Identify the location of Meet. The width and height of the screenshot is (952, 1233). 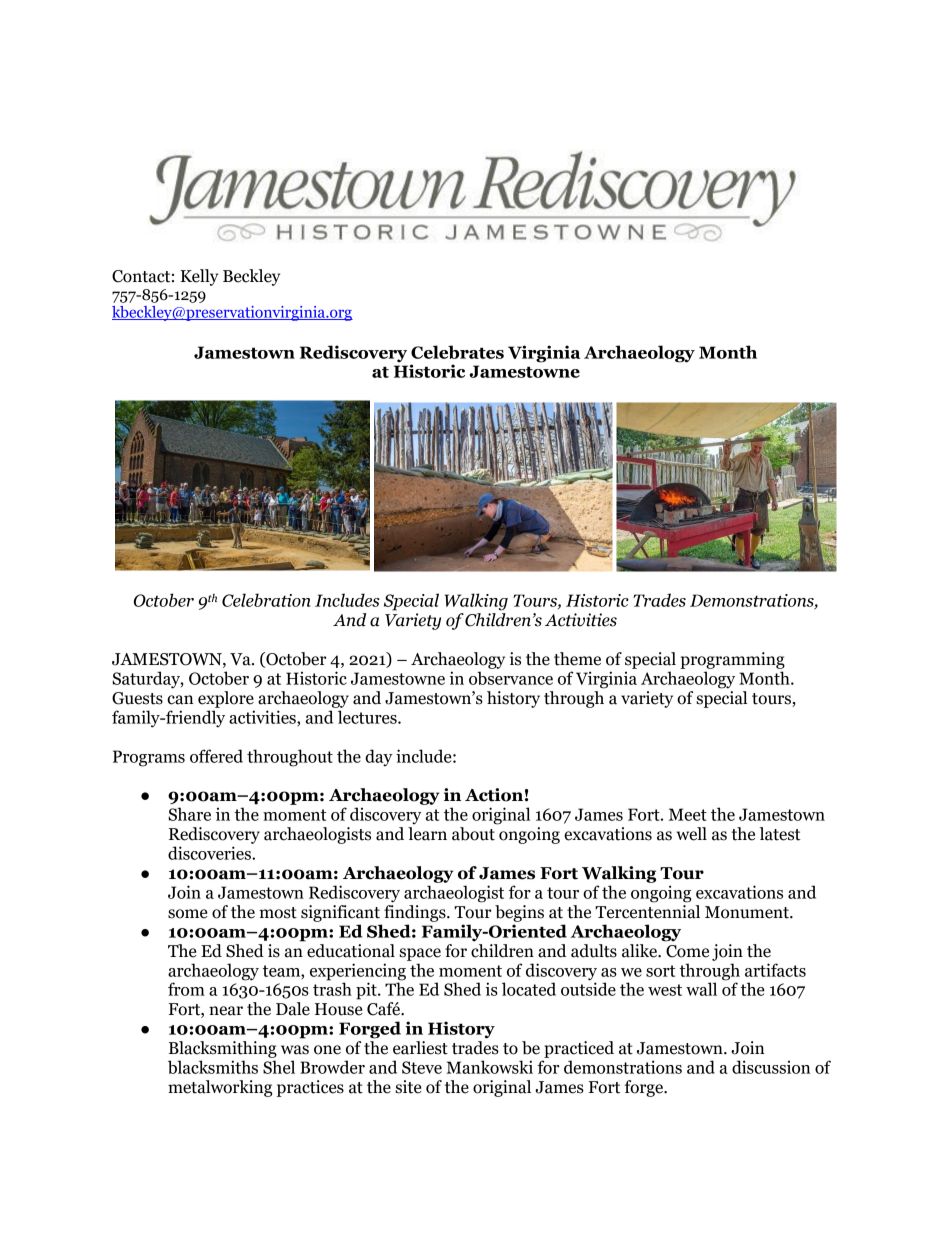
(688, 814).
